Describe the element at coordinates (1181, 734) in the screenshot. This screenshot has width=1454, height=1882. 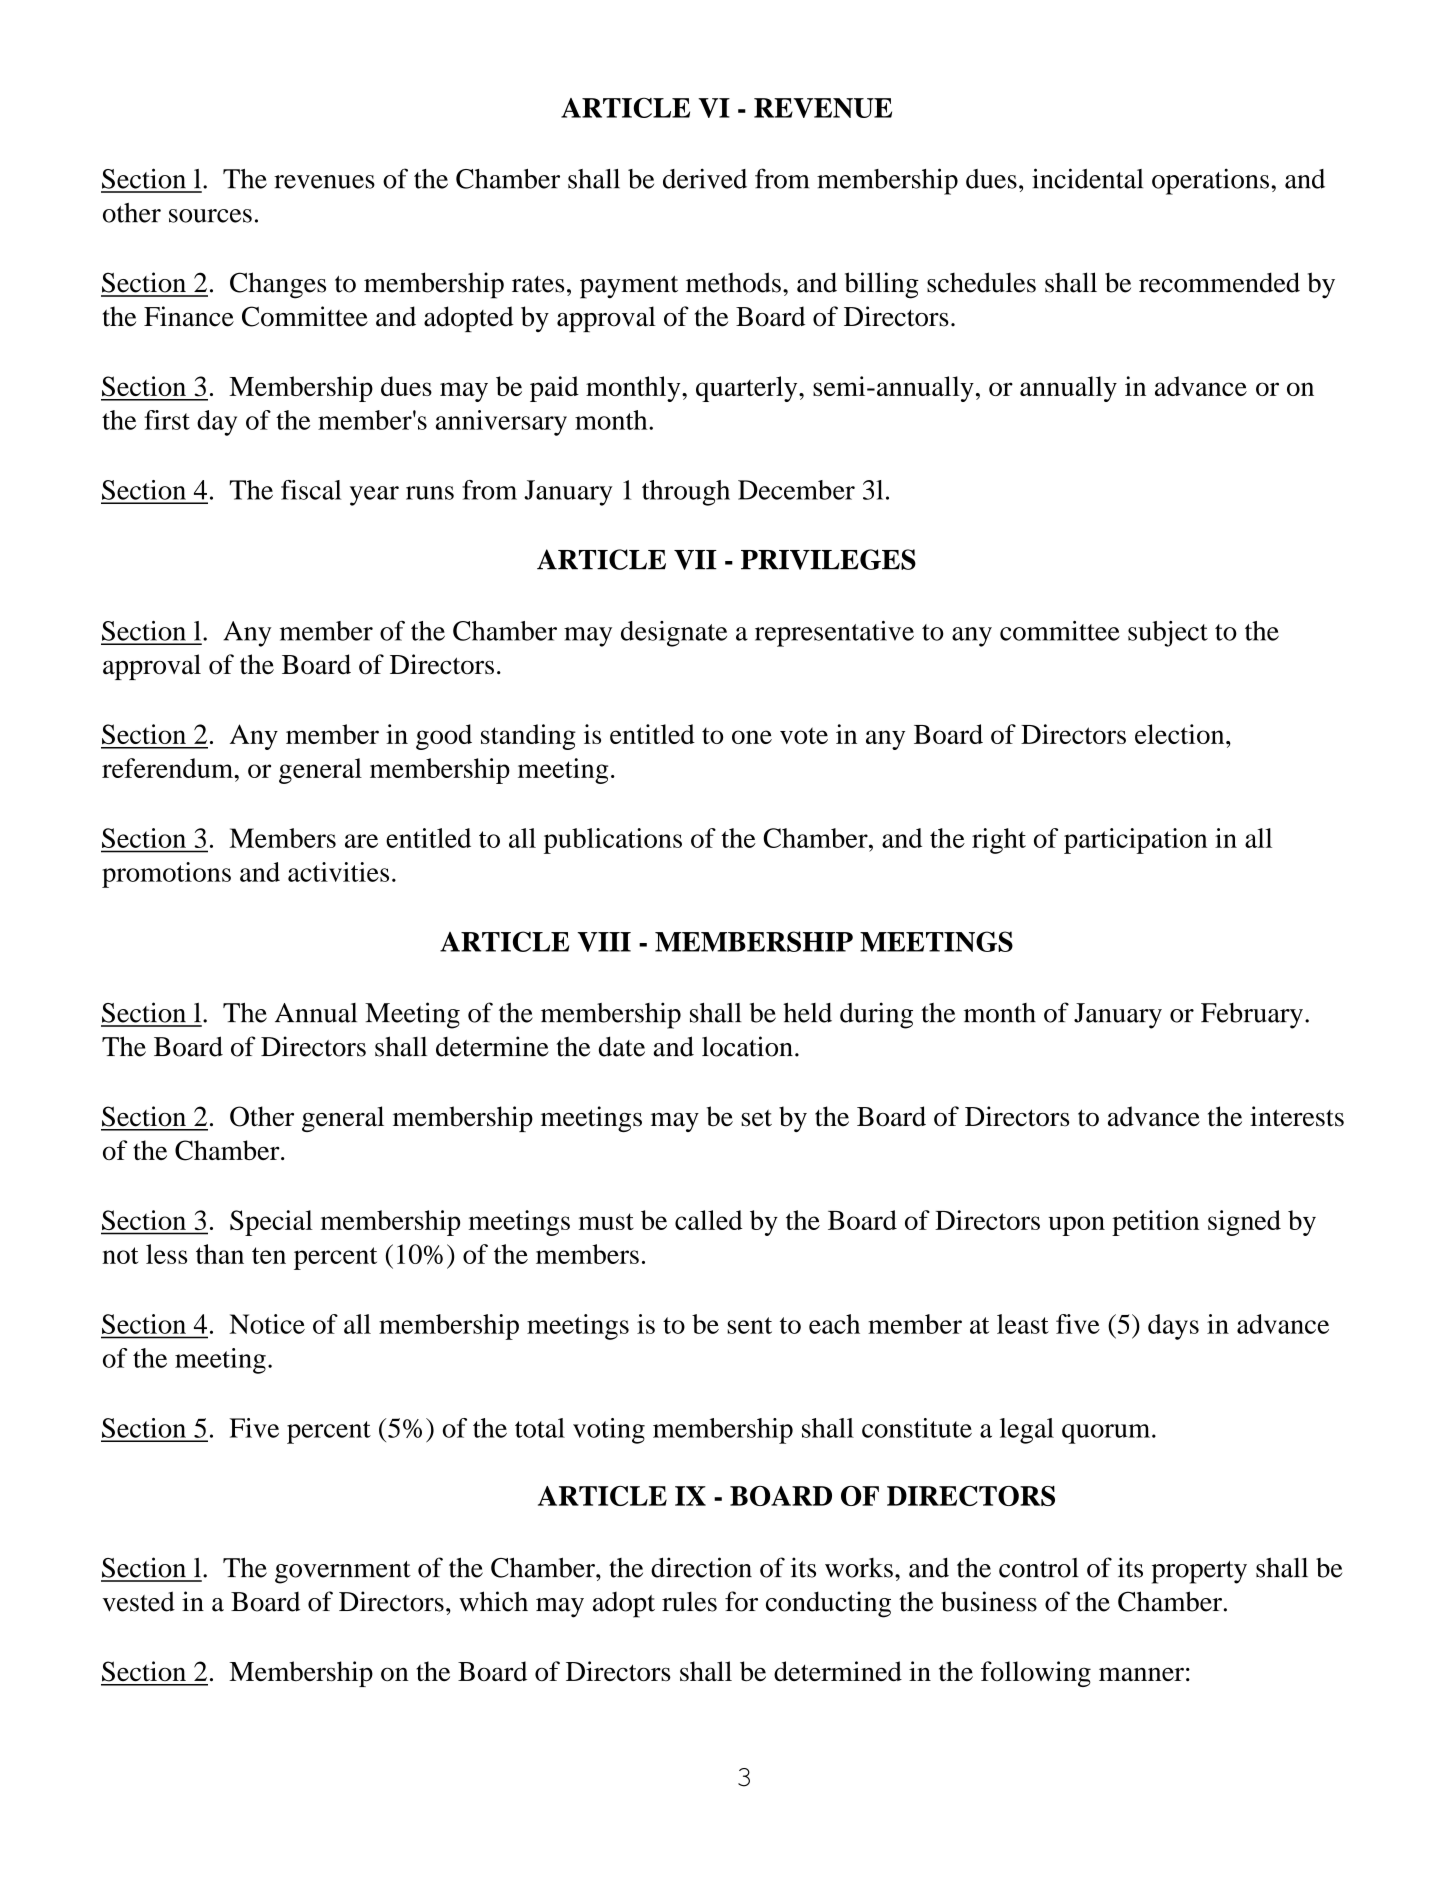
I see `election` at that location.
